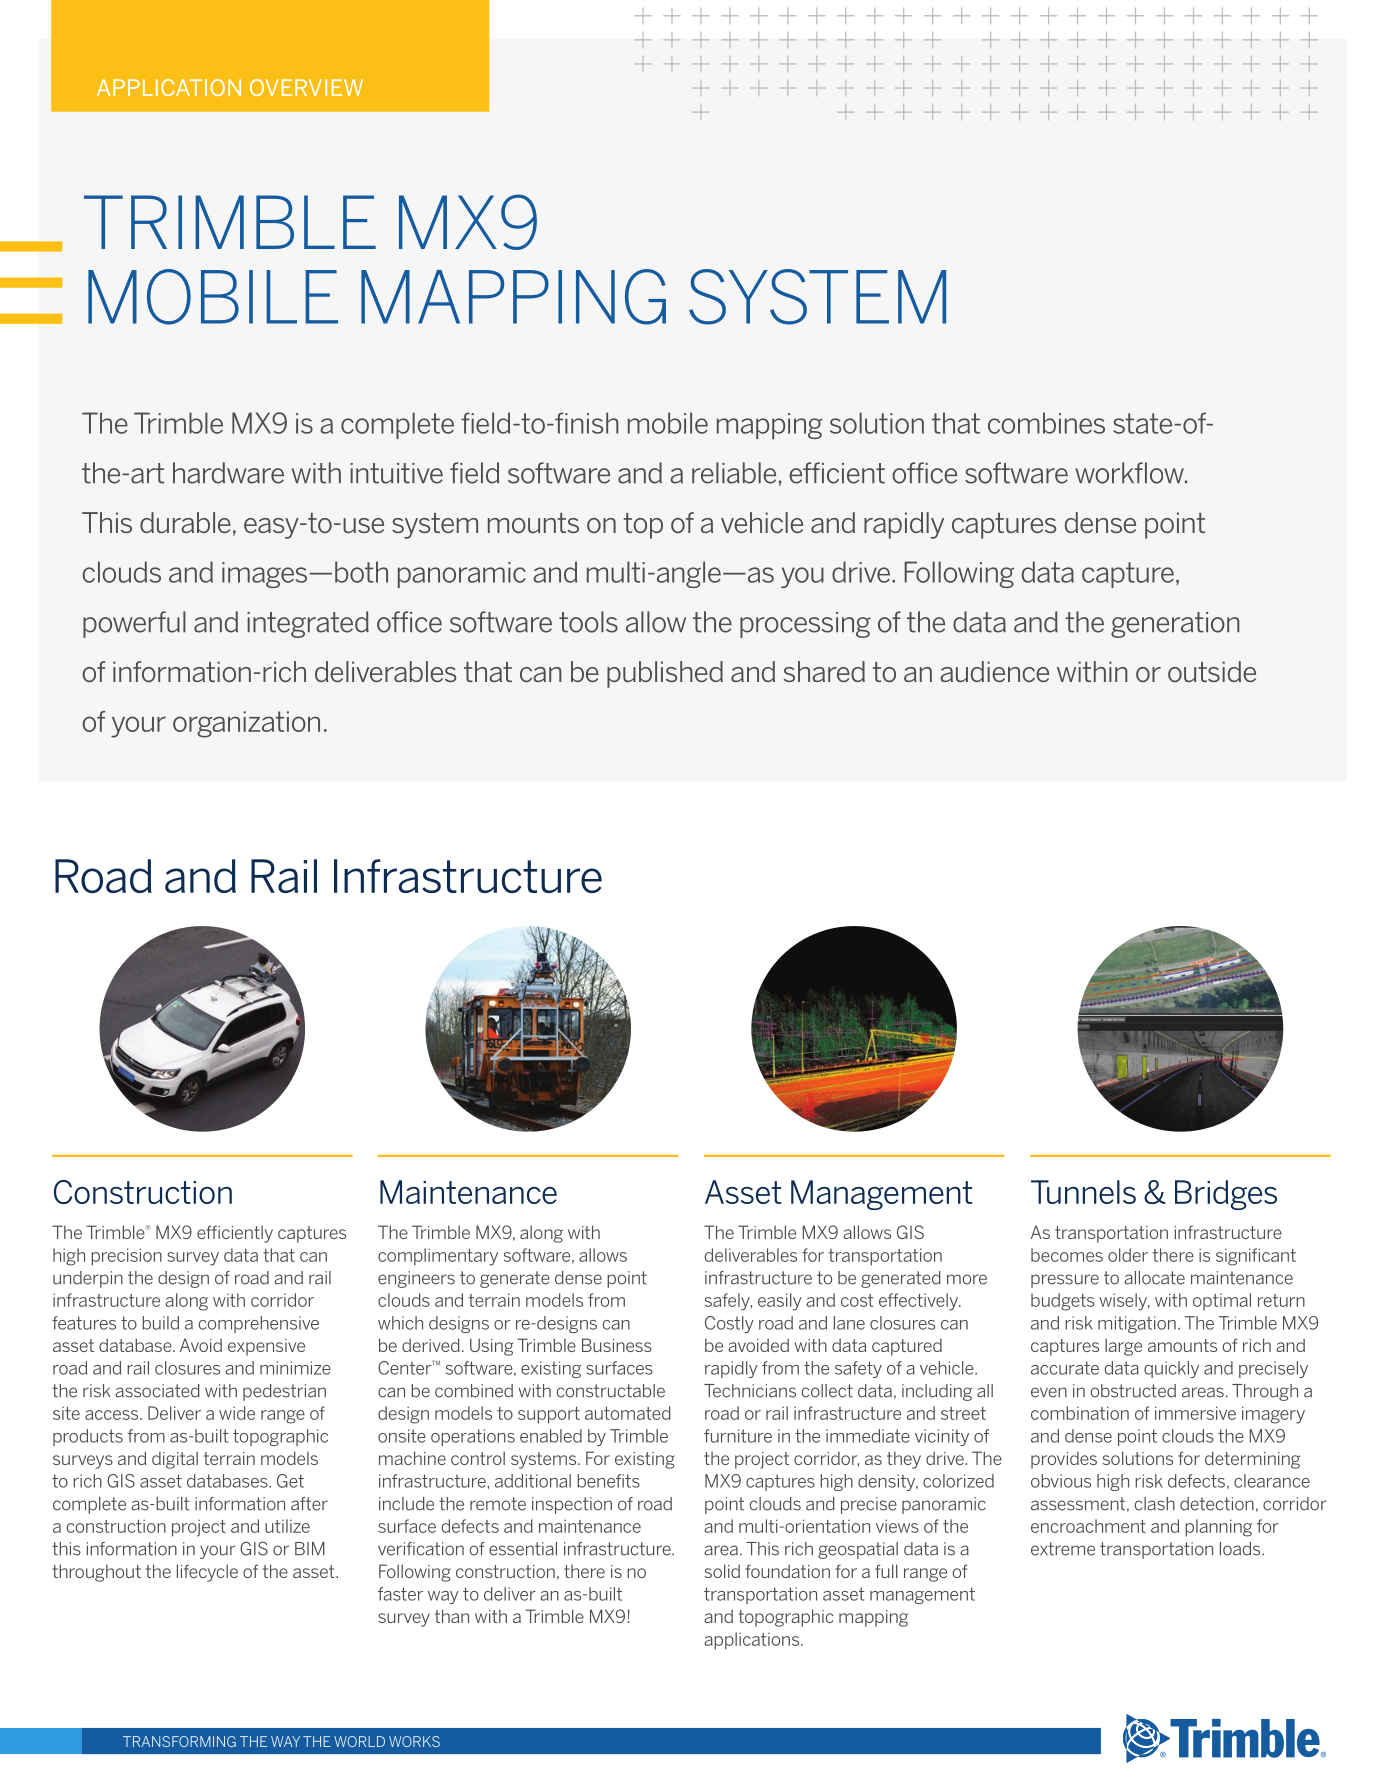  I want to click on TRANSFORMING, so click(179, 1741).
